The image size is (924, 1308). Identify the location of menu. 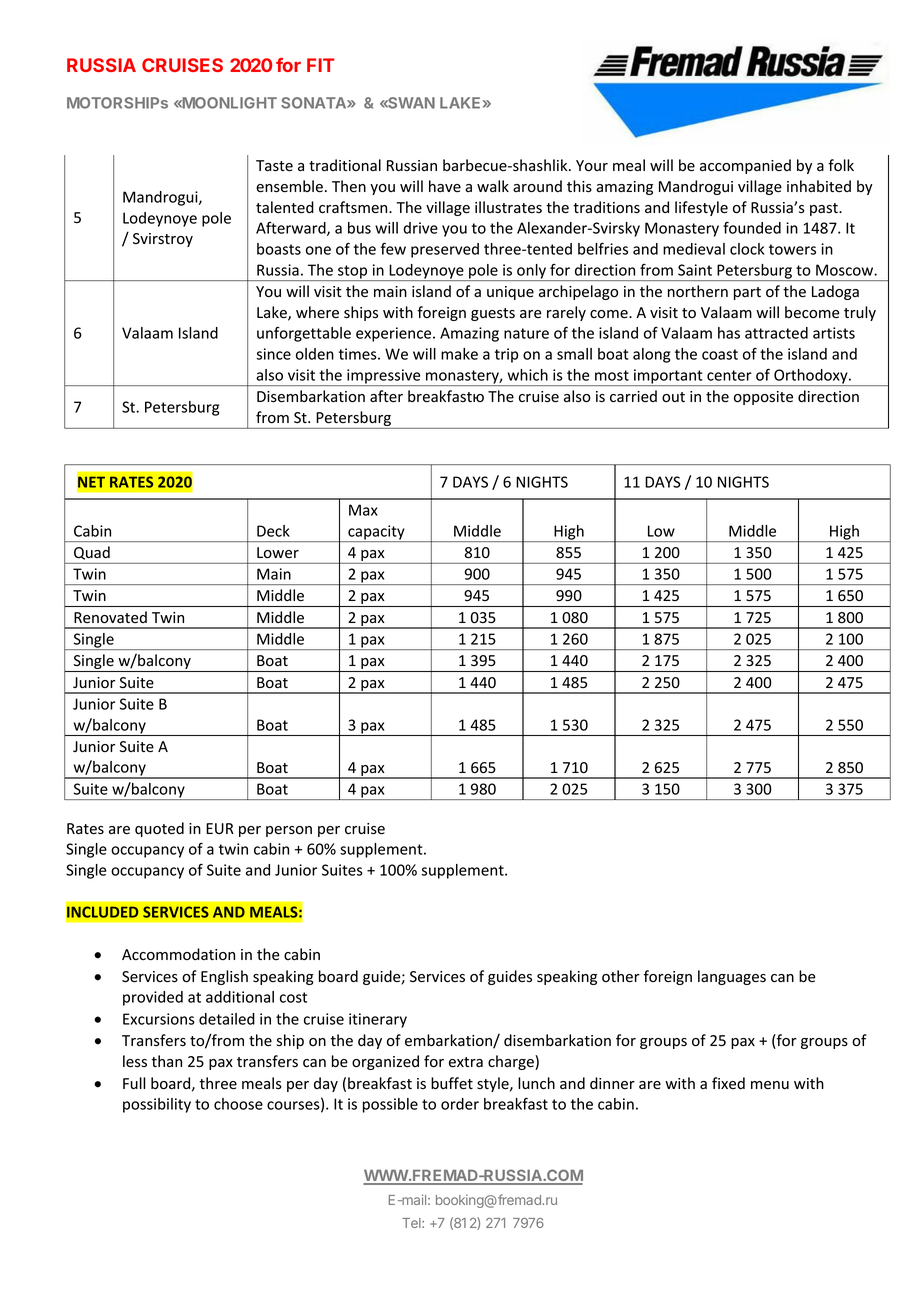
(770, 1085).
